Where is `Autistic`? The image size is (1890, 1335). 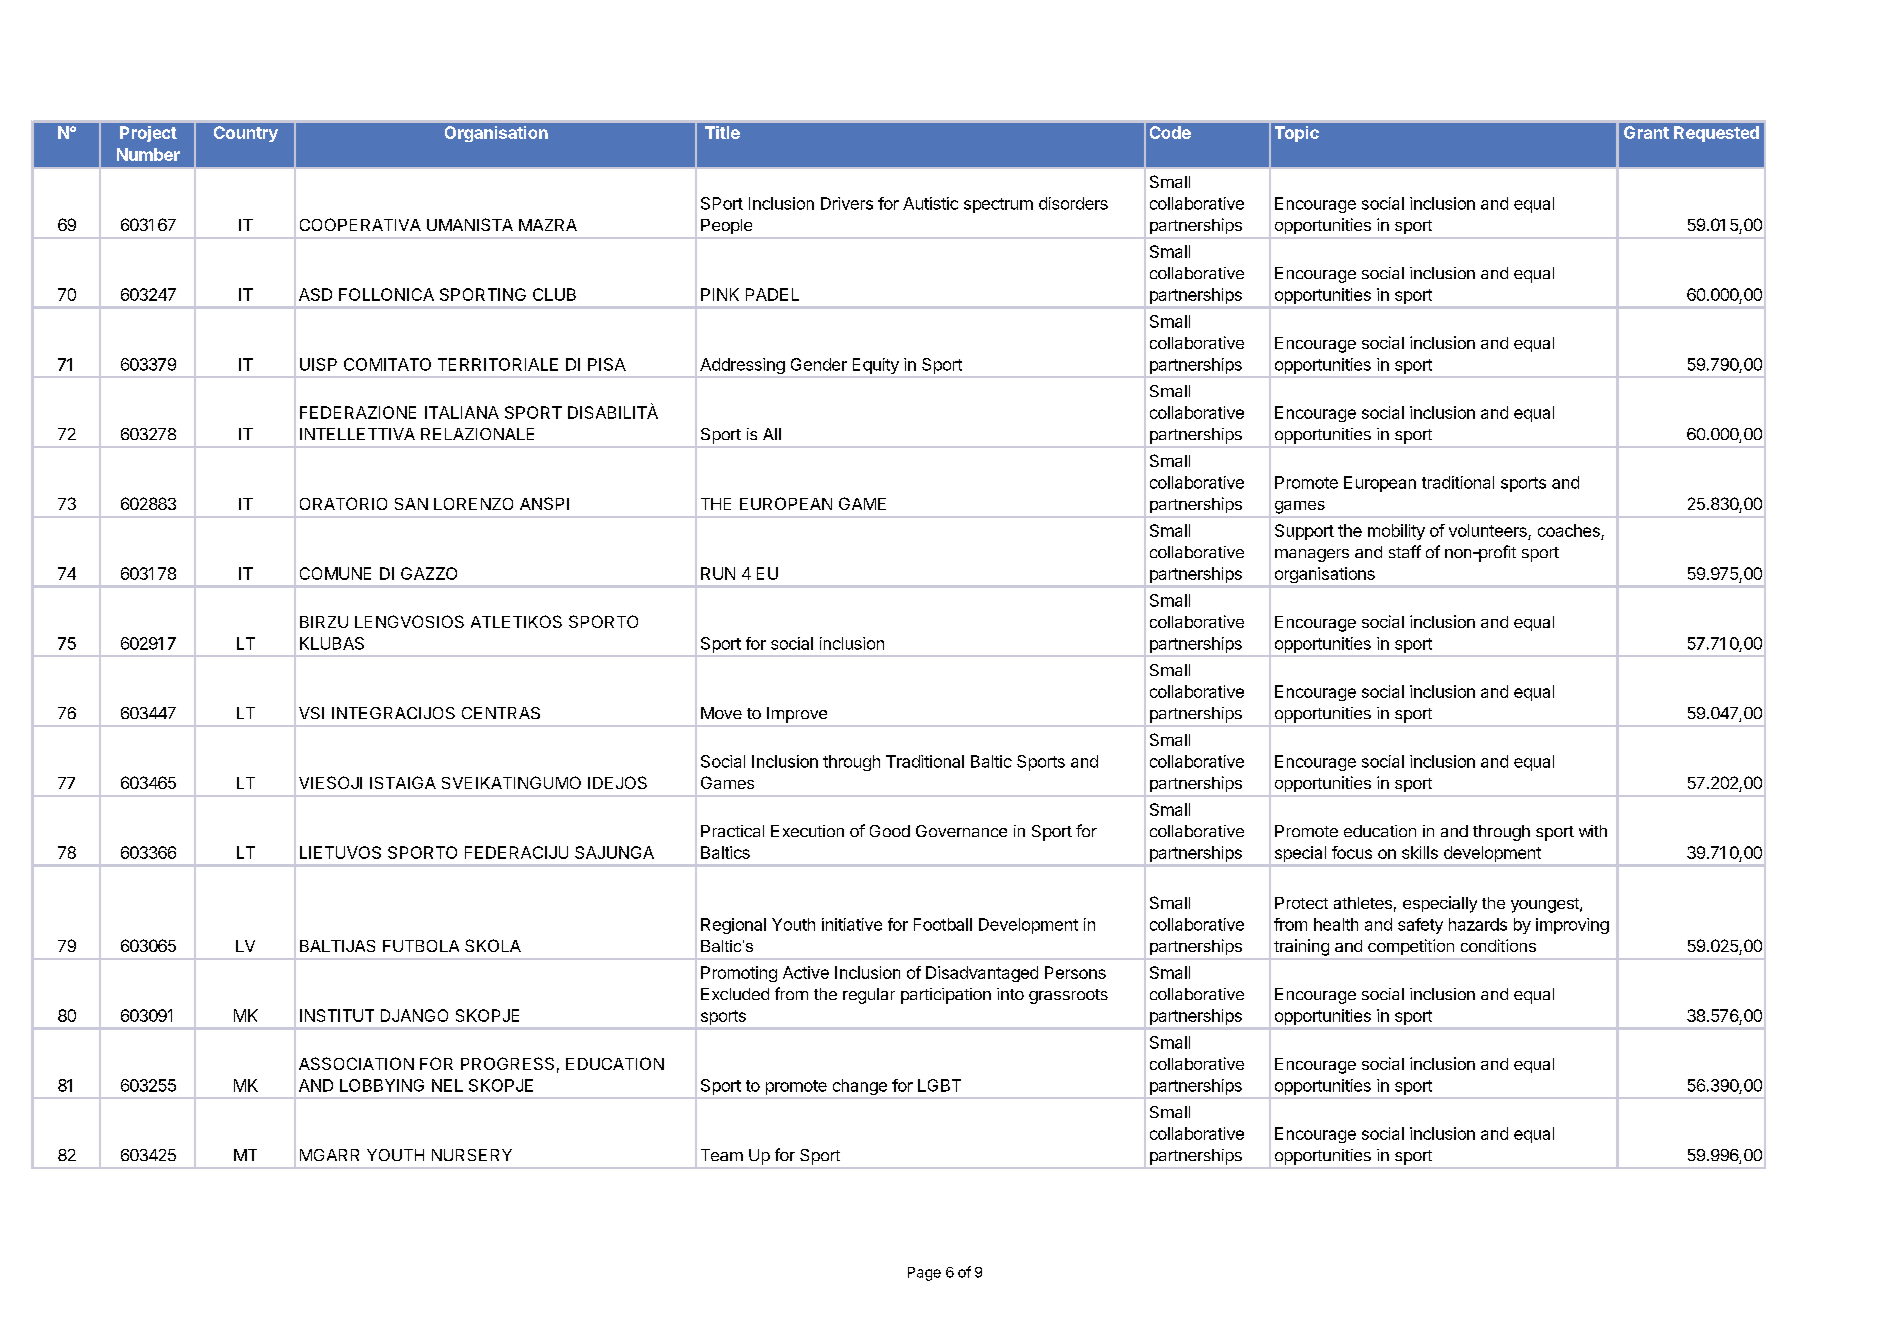
Autistic is located at coordinates (930, 203).
